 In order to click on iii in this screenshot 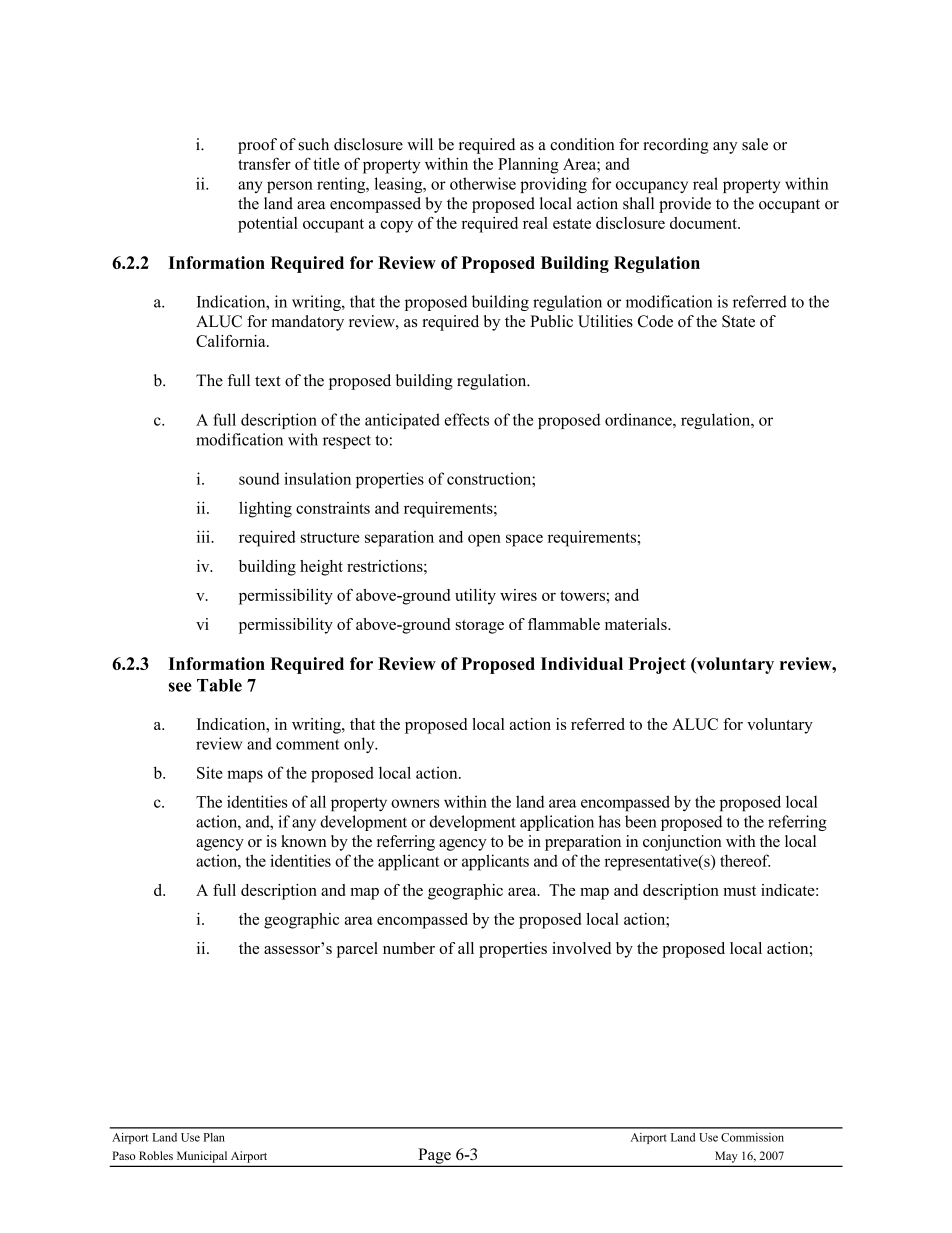, I will do `click(204, 536)`.
